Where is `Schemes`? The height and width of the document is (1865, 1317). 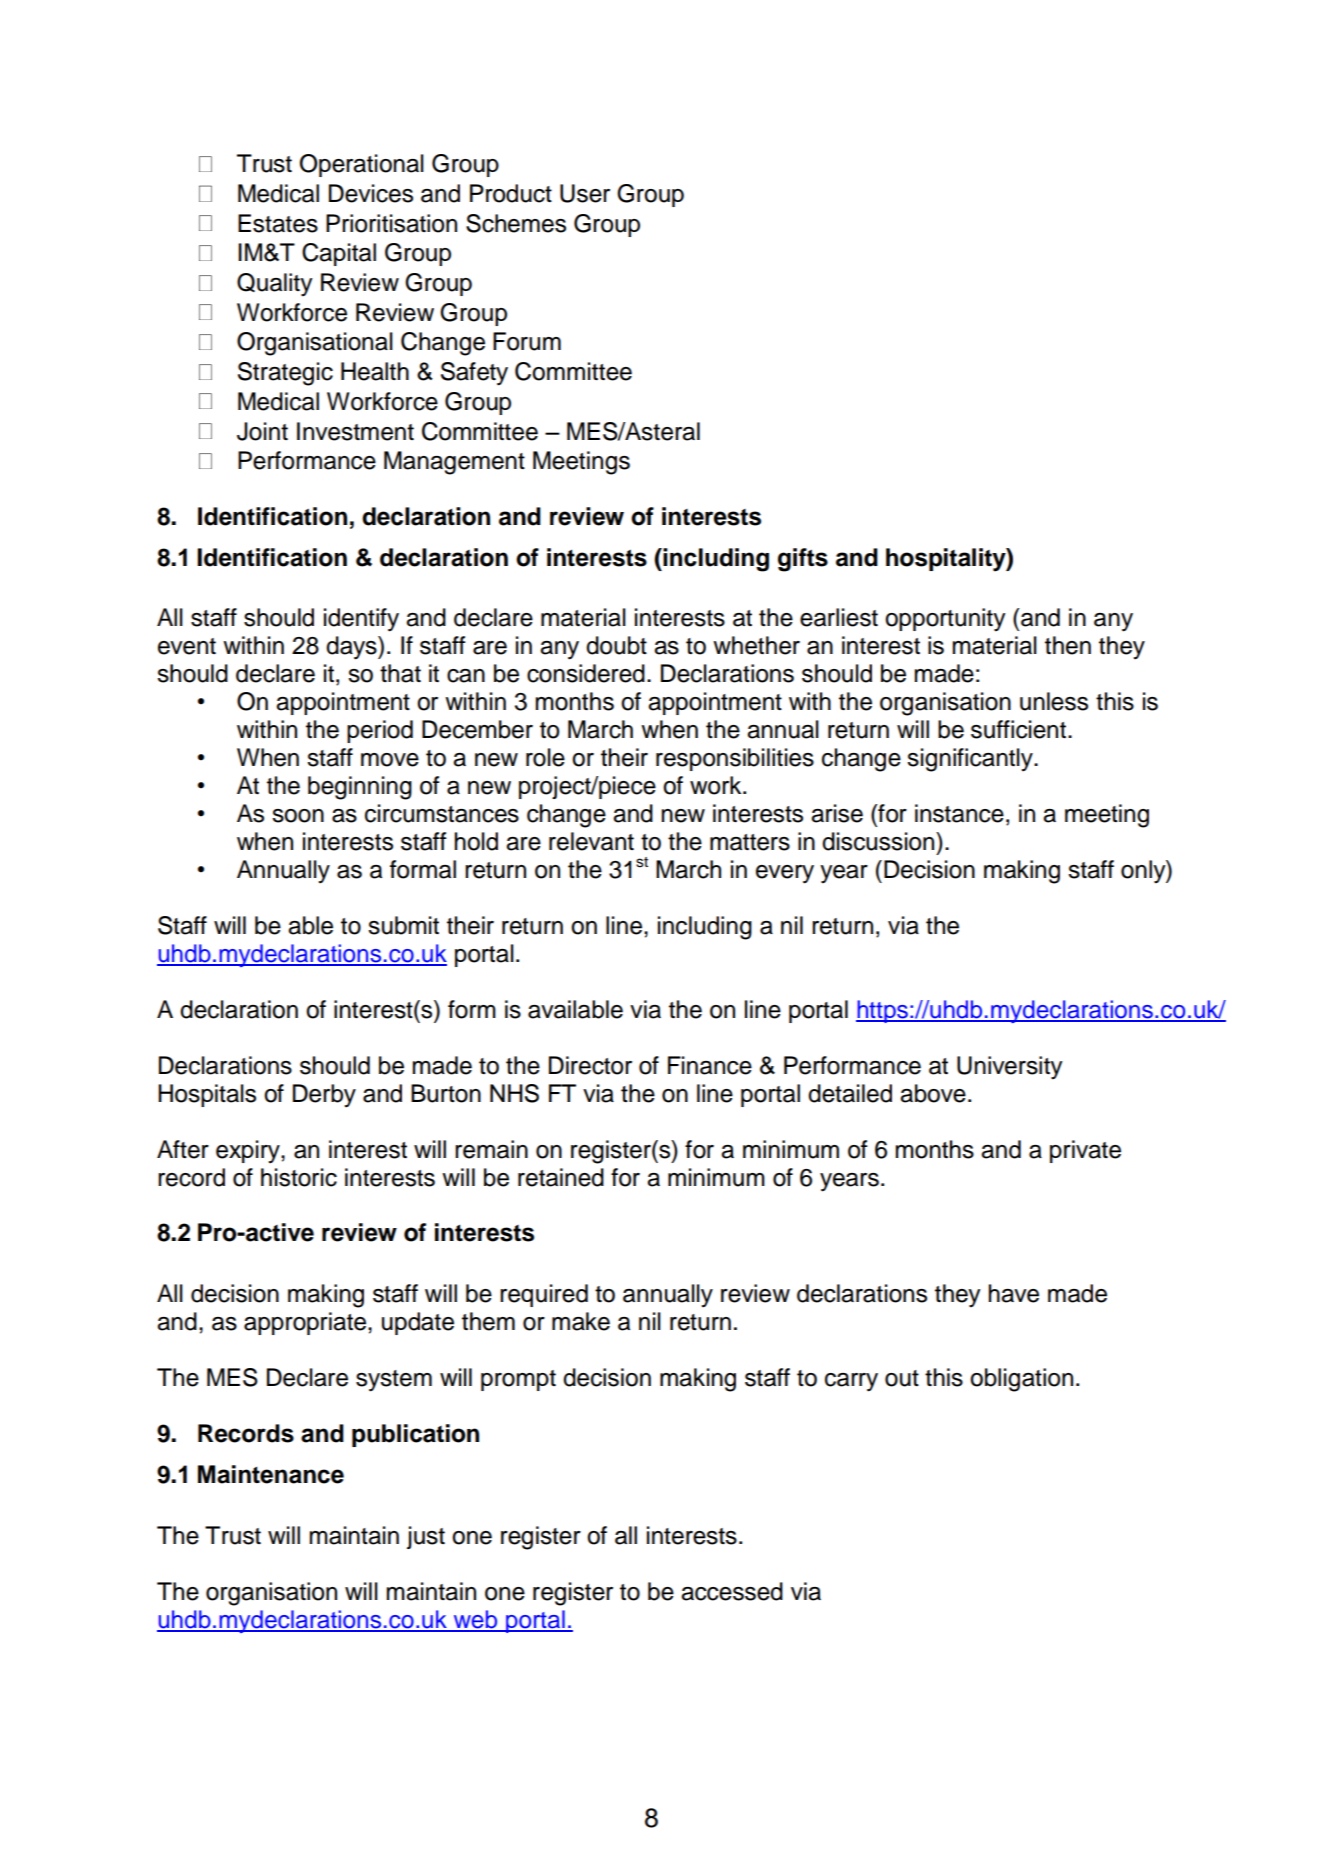
Schemes is located at coordinates (516, 223).
